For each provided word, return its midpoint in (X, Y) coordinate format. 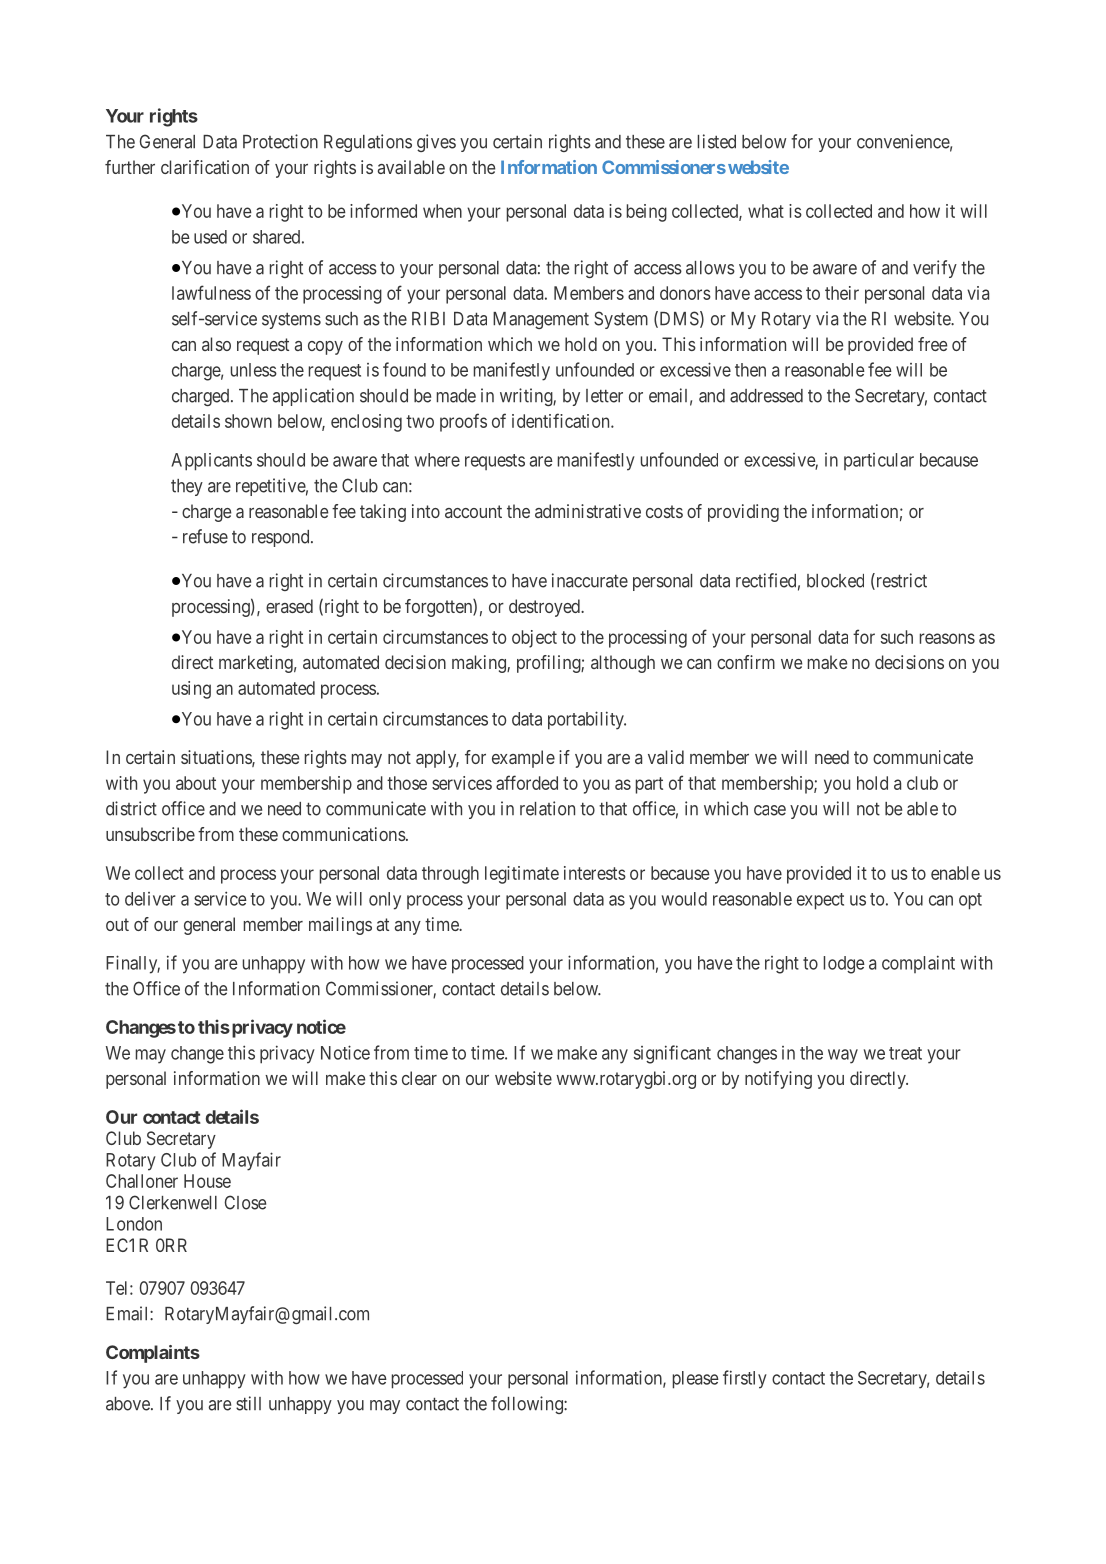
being (647, 213)
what (766, 211)
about (196, 783)
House (207, 1181)
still (248, 1403)
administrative (588, 511)
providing (743, 513)
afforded (527, 782)
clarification (205, 167)
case (770, 810)
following (528, 1405)
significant (672, 1054)
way (843, 1056)
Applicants (211, 462)
